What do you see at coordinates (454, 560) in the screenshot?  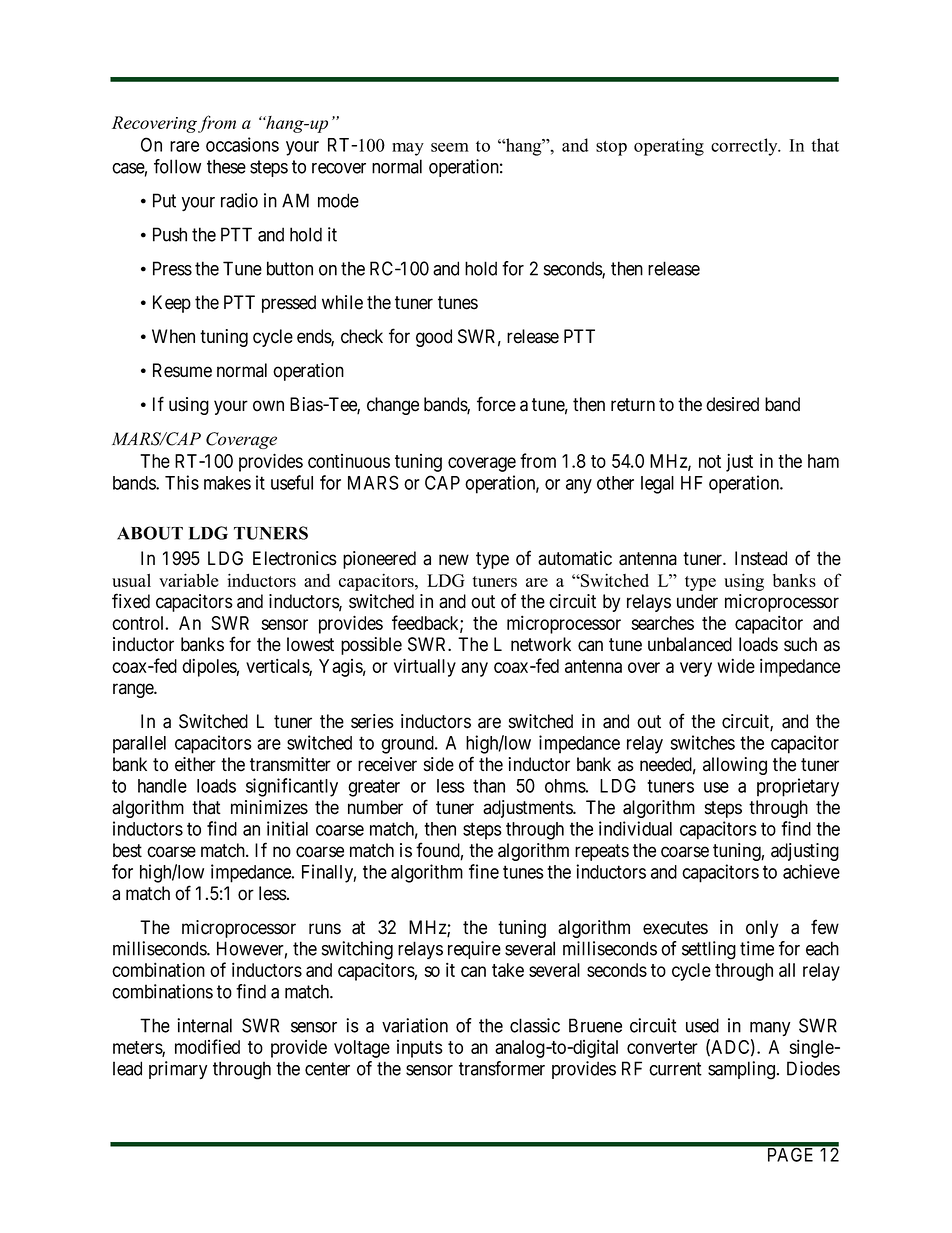 I see `new` at bounding box center [454, 560].
